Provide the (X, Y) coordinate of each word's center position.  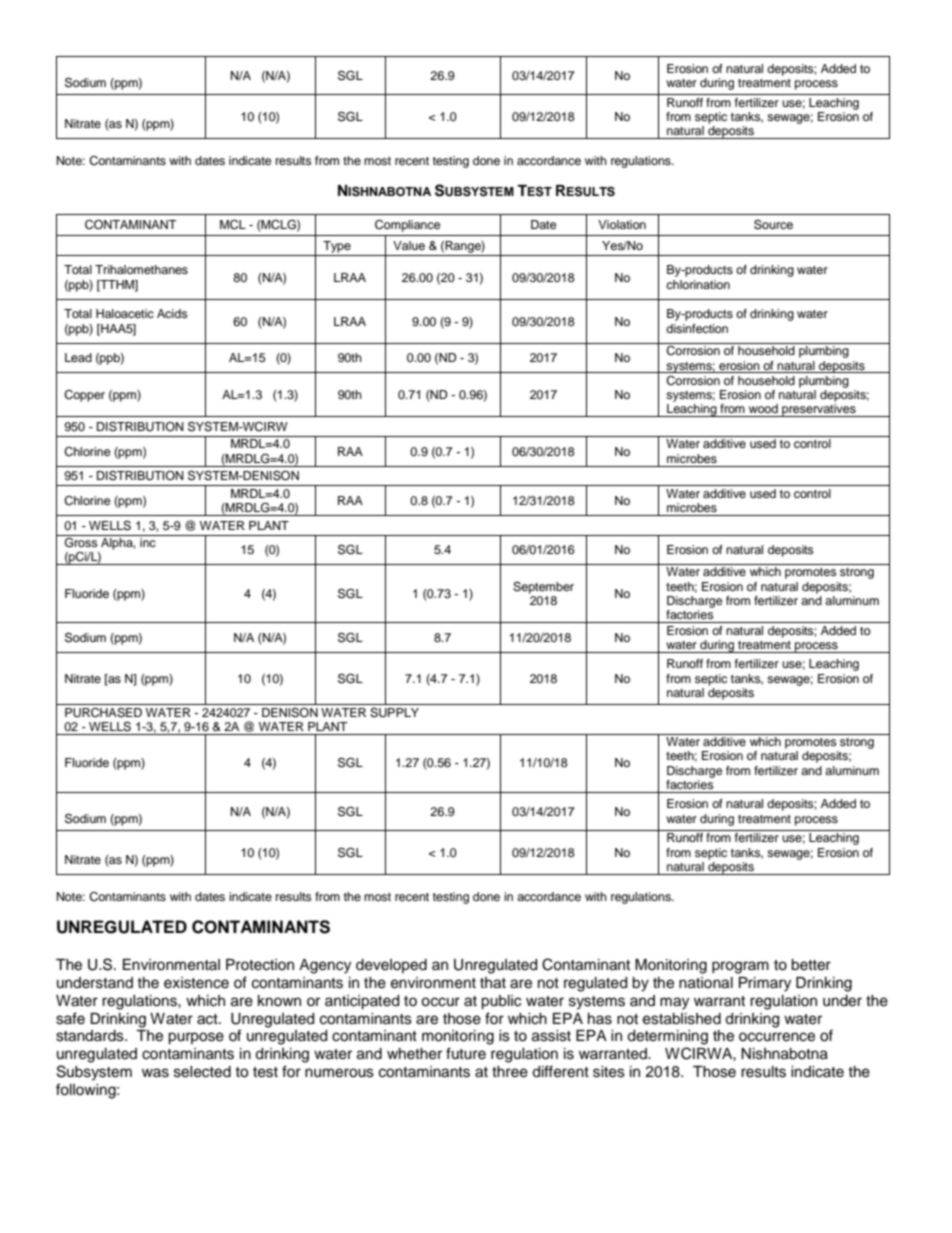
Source (773, 224)
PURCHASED (103, 713)
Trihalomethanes (141, 269)
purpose (196, 1038)
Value (409, 245)
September (543, 588)
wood (763, 408)
